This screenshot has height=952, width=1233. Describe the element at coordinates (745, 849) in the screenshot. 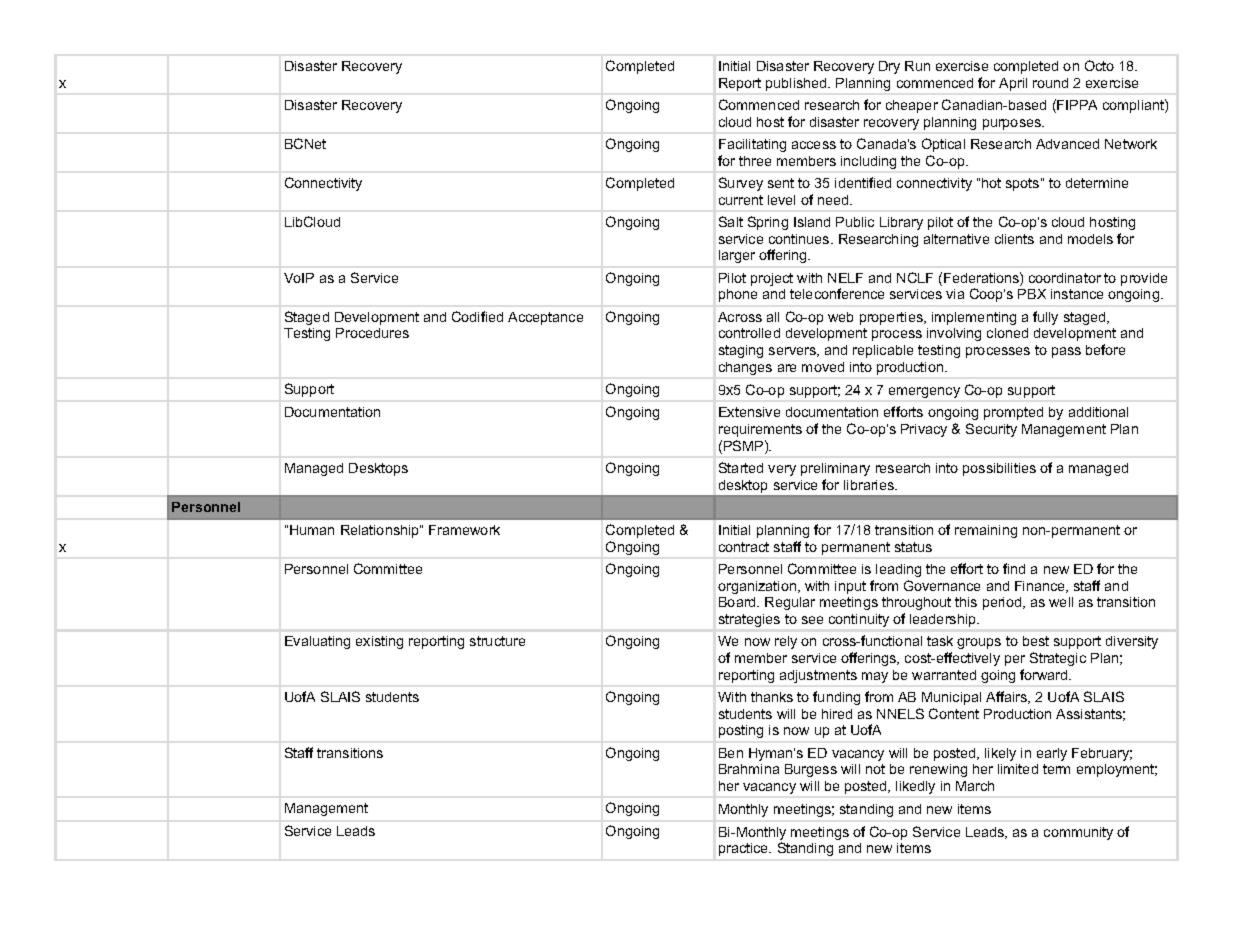

I see `practice` at that location.
